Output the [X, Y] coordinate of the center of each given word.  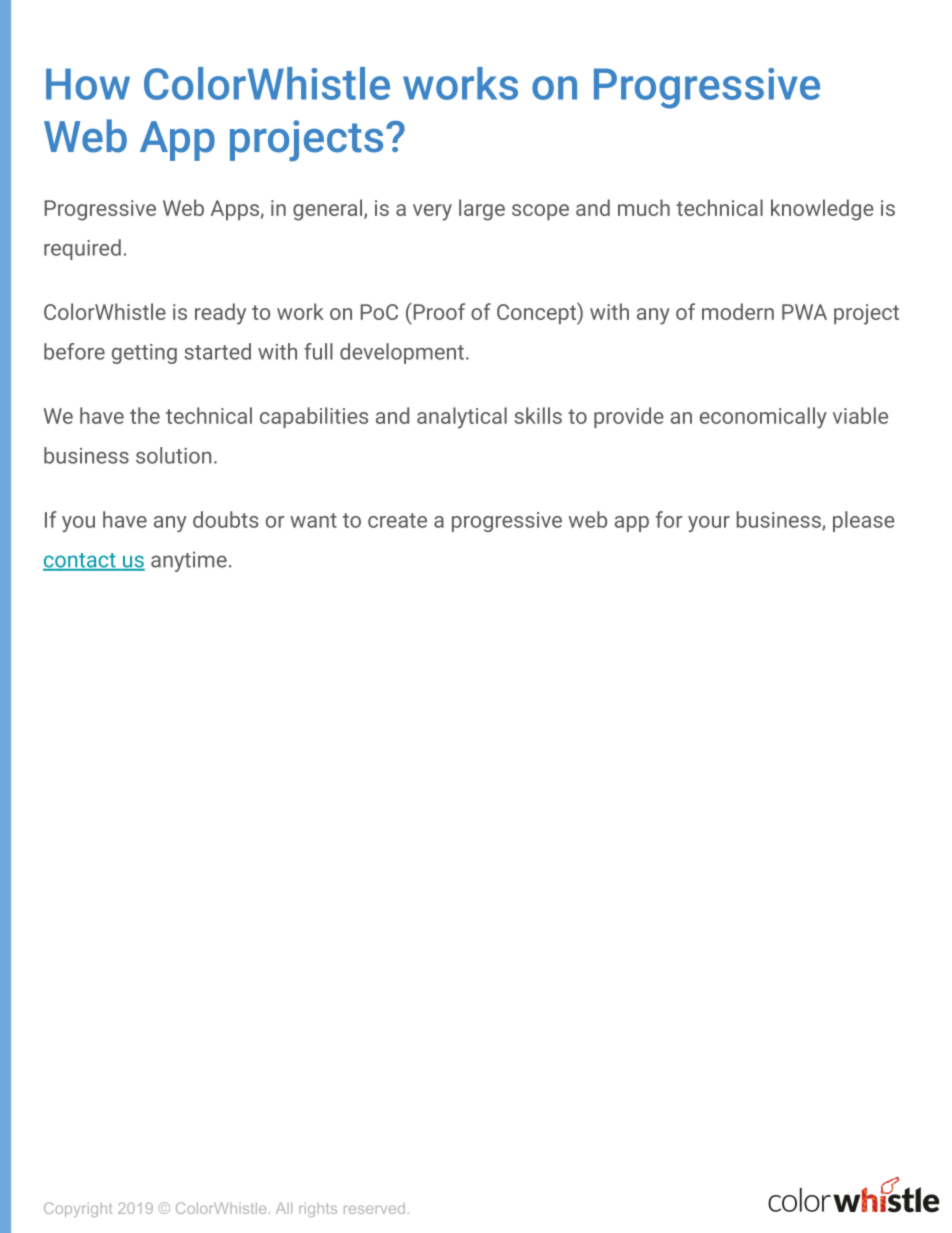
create [397, 520]
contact [80, 561]
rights [318, 1209]
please [864, 521]
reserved [374, 1208]
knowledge [822, 210]
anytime [189, 561]
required [82, 249]
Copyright [78, 1209]
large [482, 210]
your [709, 524]
